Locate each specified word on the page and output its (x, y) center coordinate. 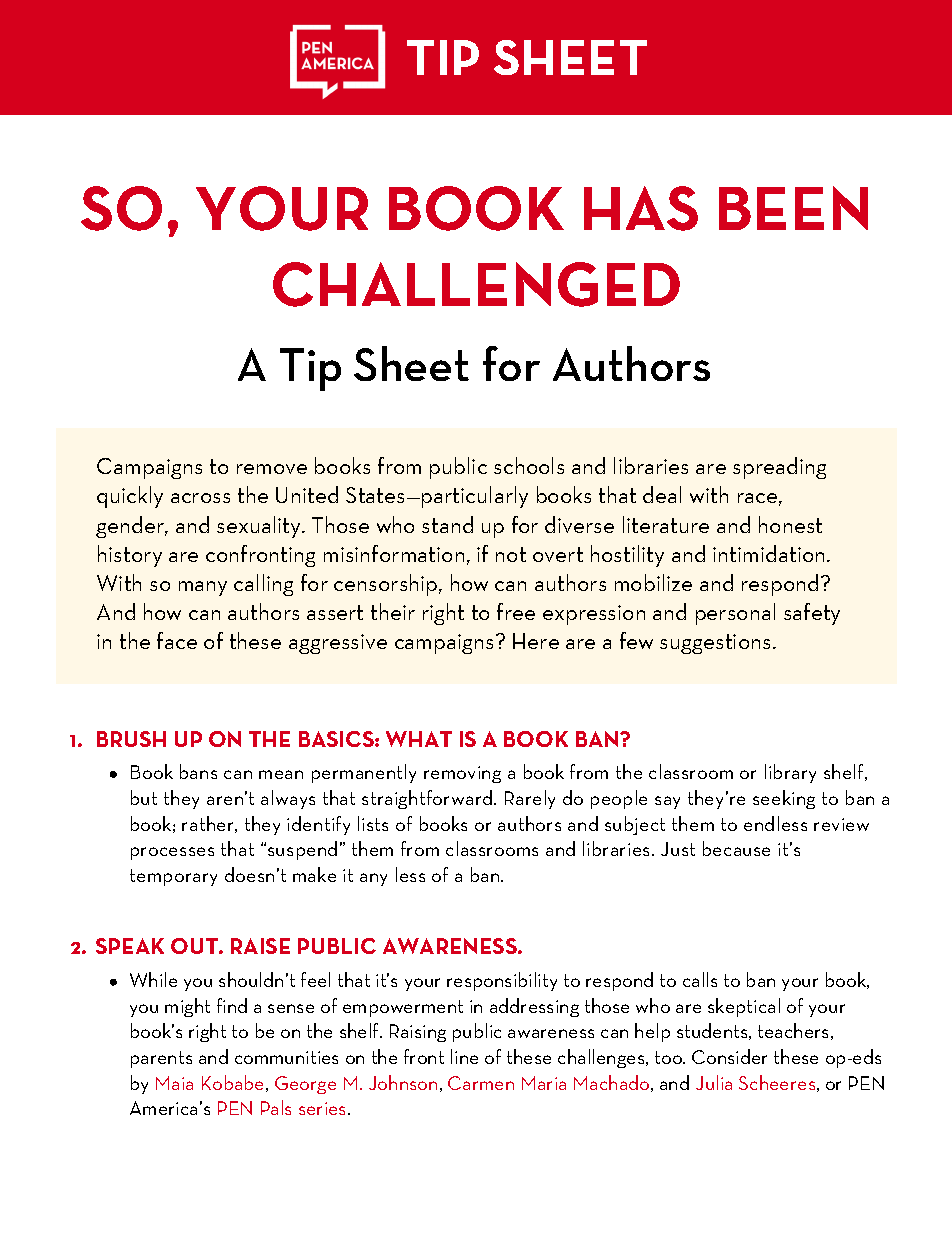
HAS (641, 208)
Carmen (481, 1083)
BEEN (793, 208)
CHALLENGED (476, 284)
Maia (174, 1083)
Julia (714, 1082)
